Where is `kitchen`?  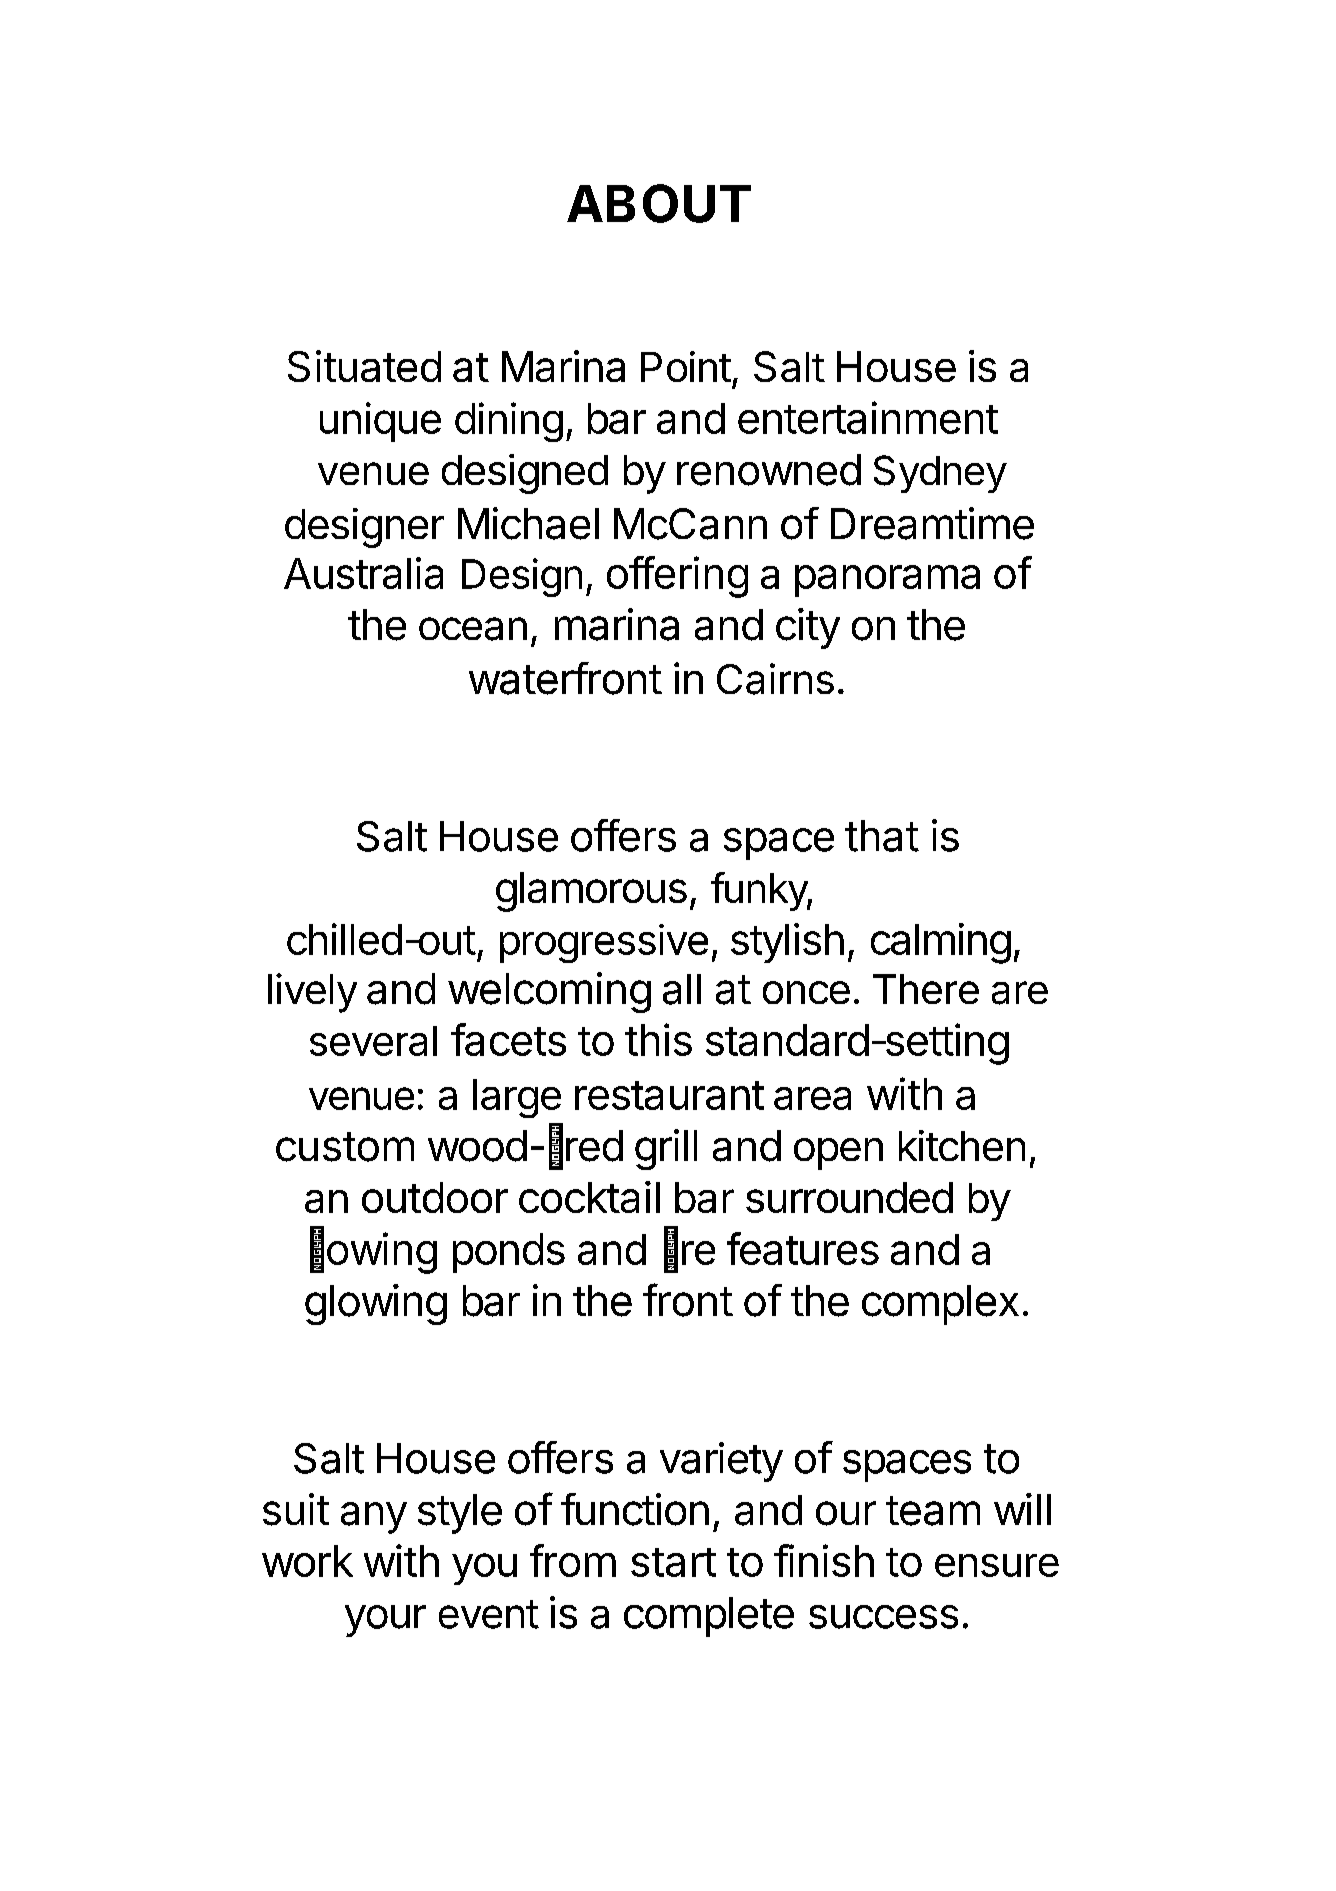
kitchen is located at coordinates (962, 1145).
